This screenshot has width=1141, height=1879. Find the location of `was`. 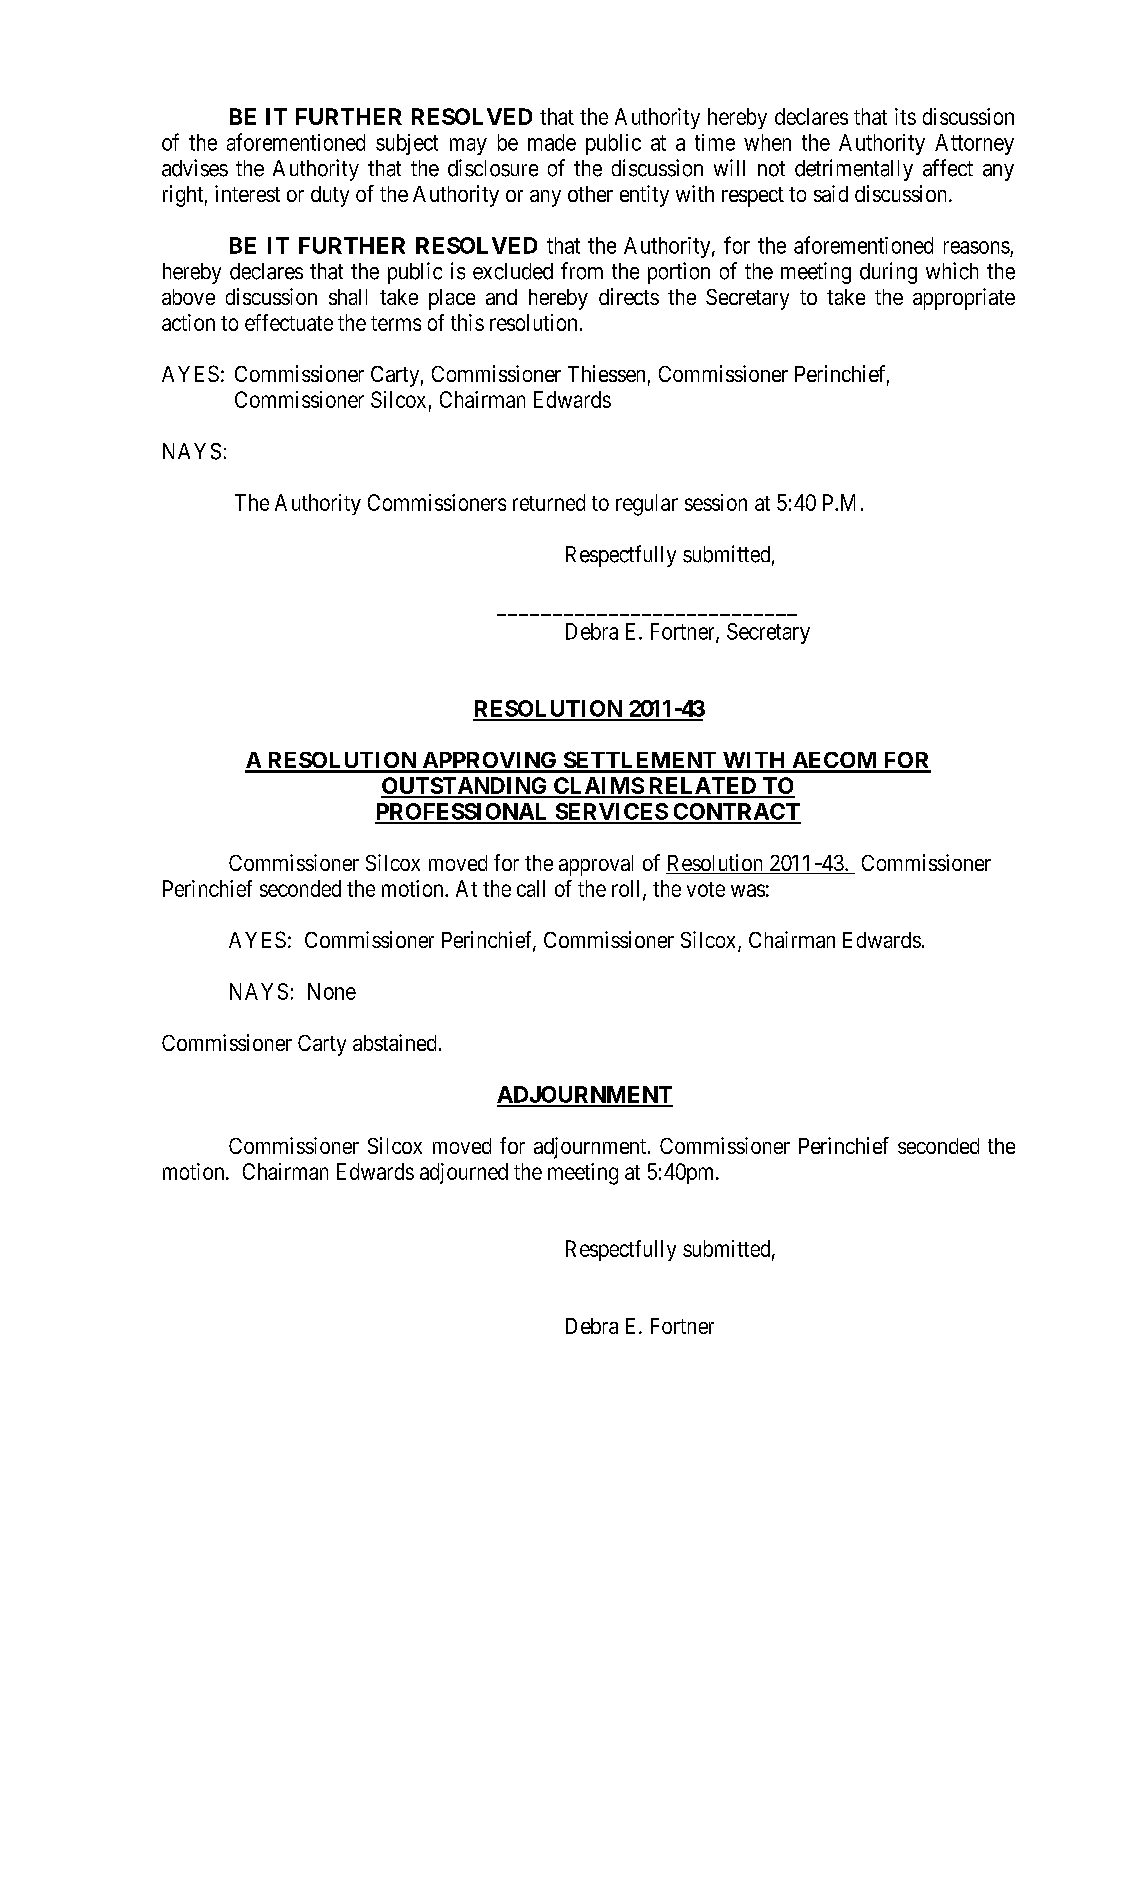

was is located at coordinates (748, 890).
